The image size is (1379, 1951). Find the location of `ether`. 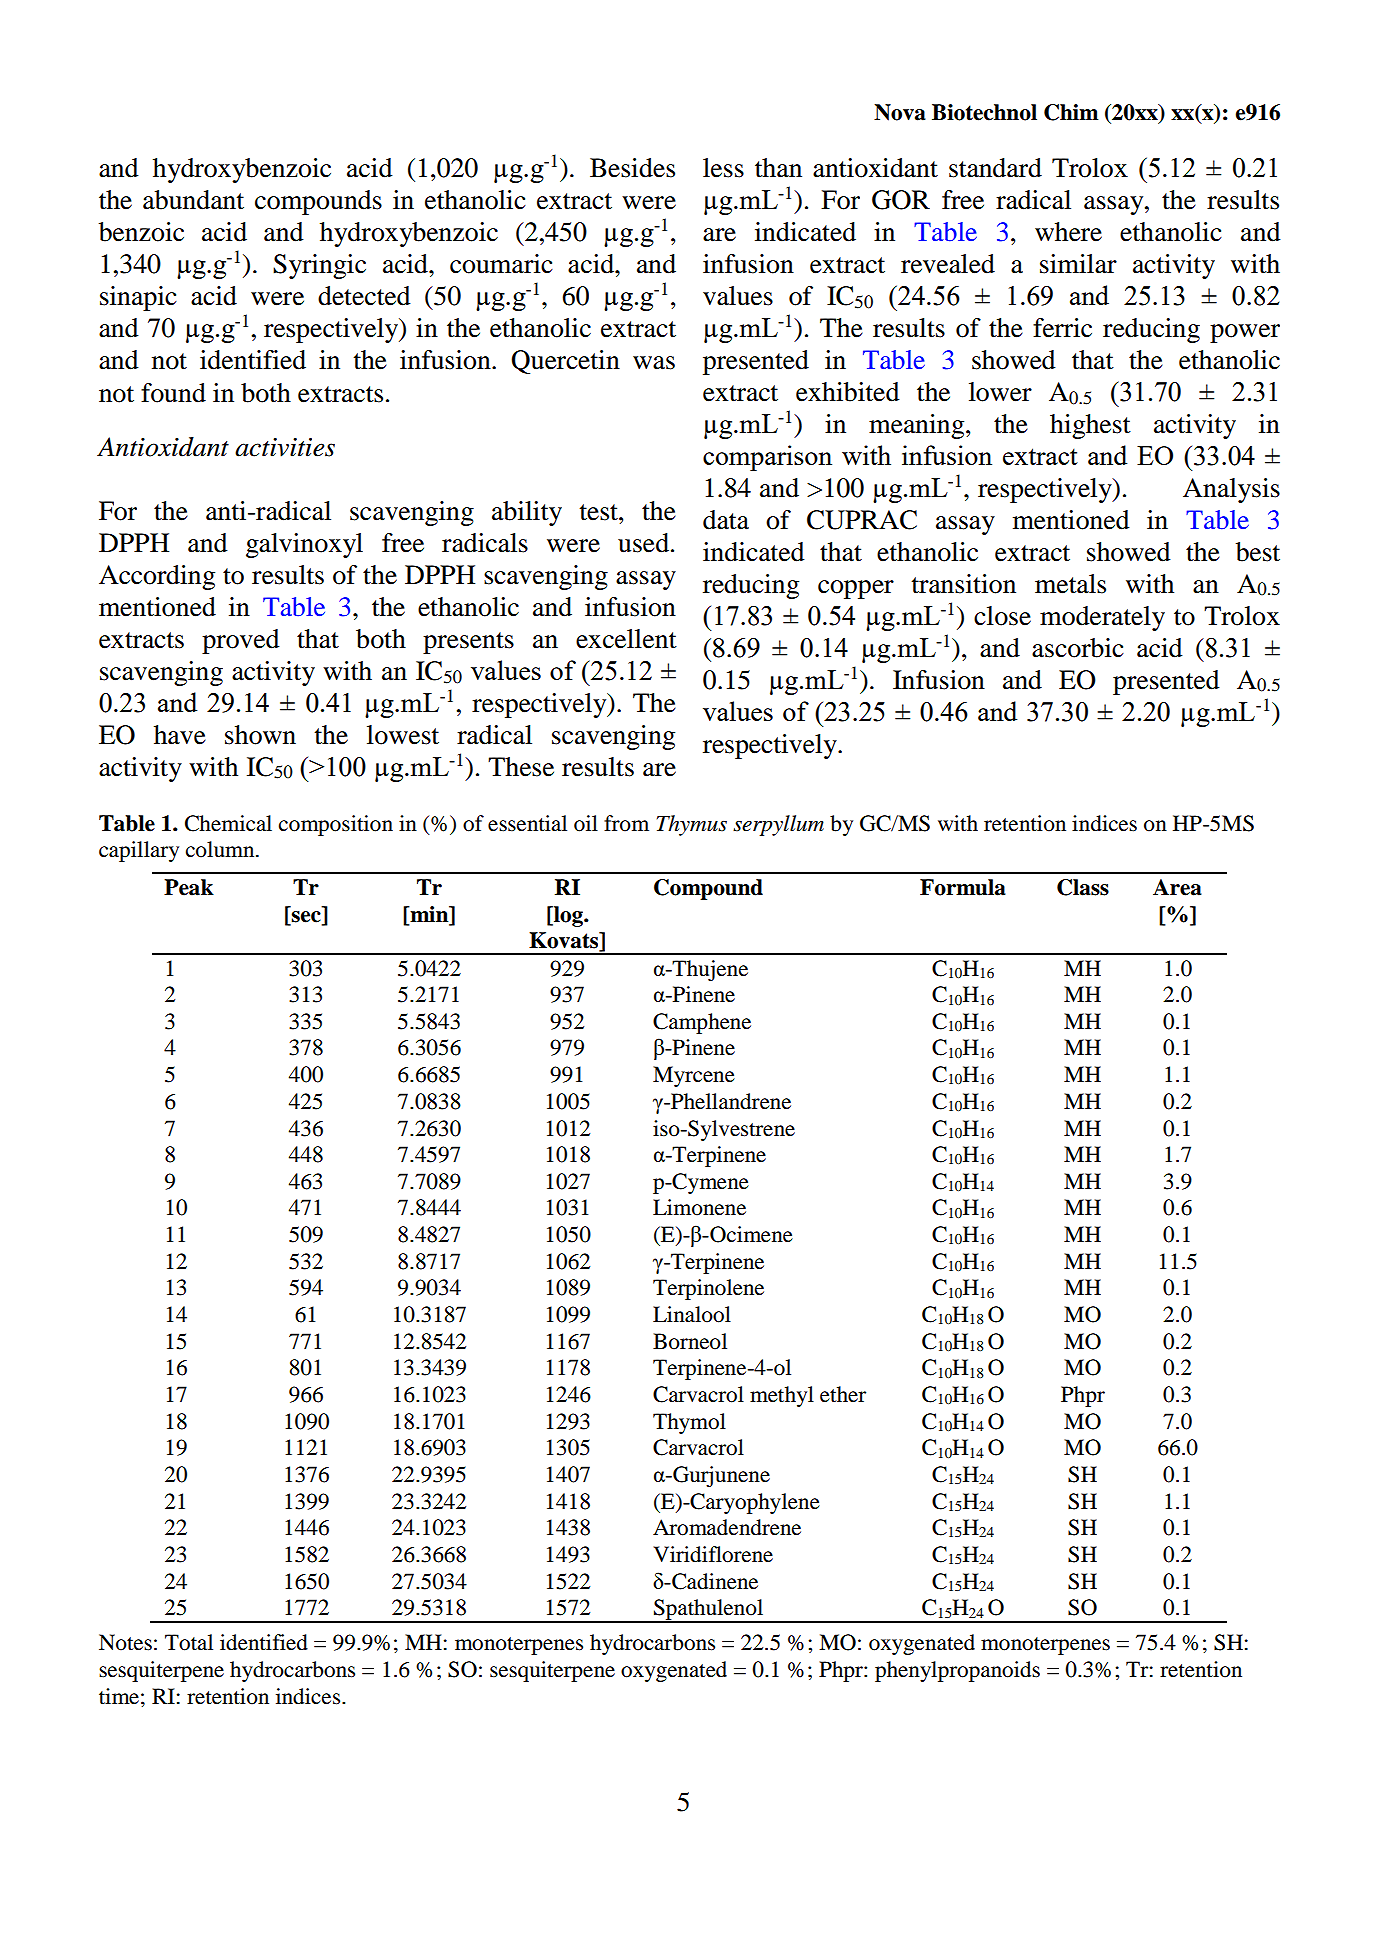

ether is located at coordinates (843, 1394).
